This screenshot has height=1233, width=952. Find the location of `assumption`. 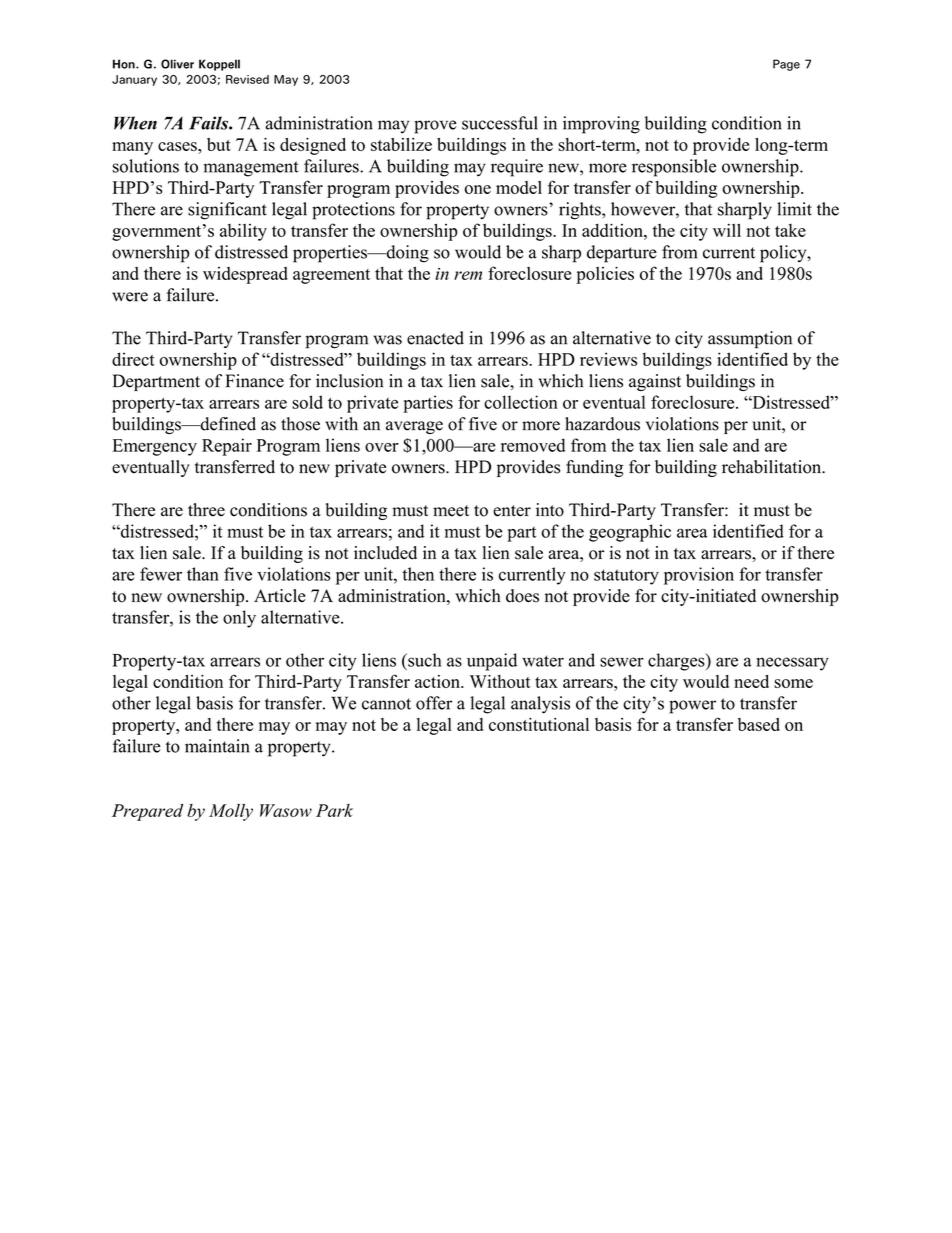

assumption is located at coordinates (750, 340).
